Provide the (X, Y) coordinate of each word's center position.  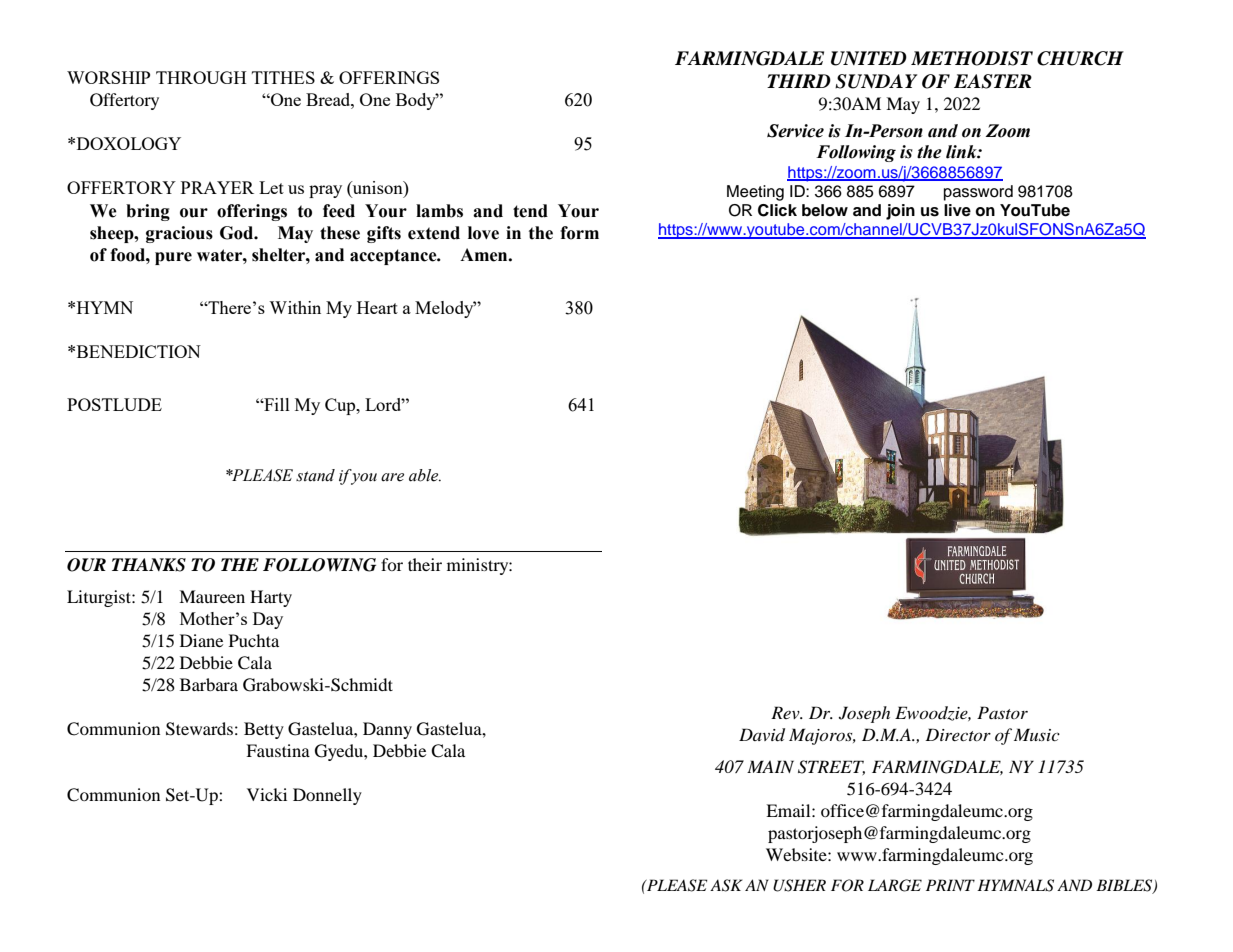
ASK (726, 885)
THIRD (799, 81)
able (425, 475)
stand (315, 475)
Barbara (209, 684)
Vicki (267, 794)
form (579, 233)
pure (173, 258)
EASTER (993, 81)
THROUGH (201, 77)
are (392, 477)
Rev (786, 712)
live (957, 210)
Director (958, 734)
